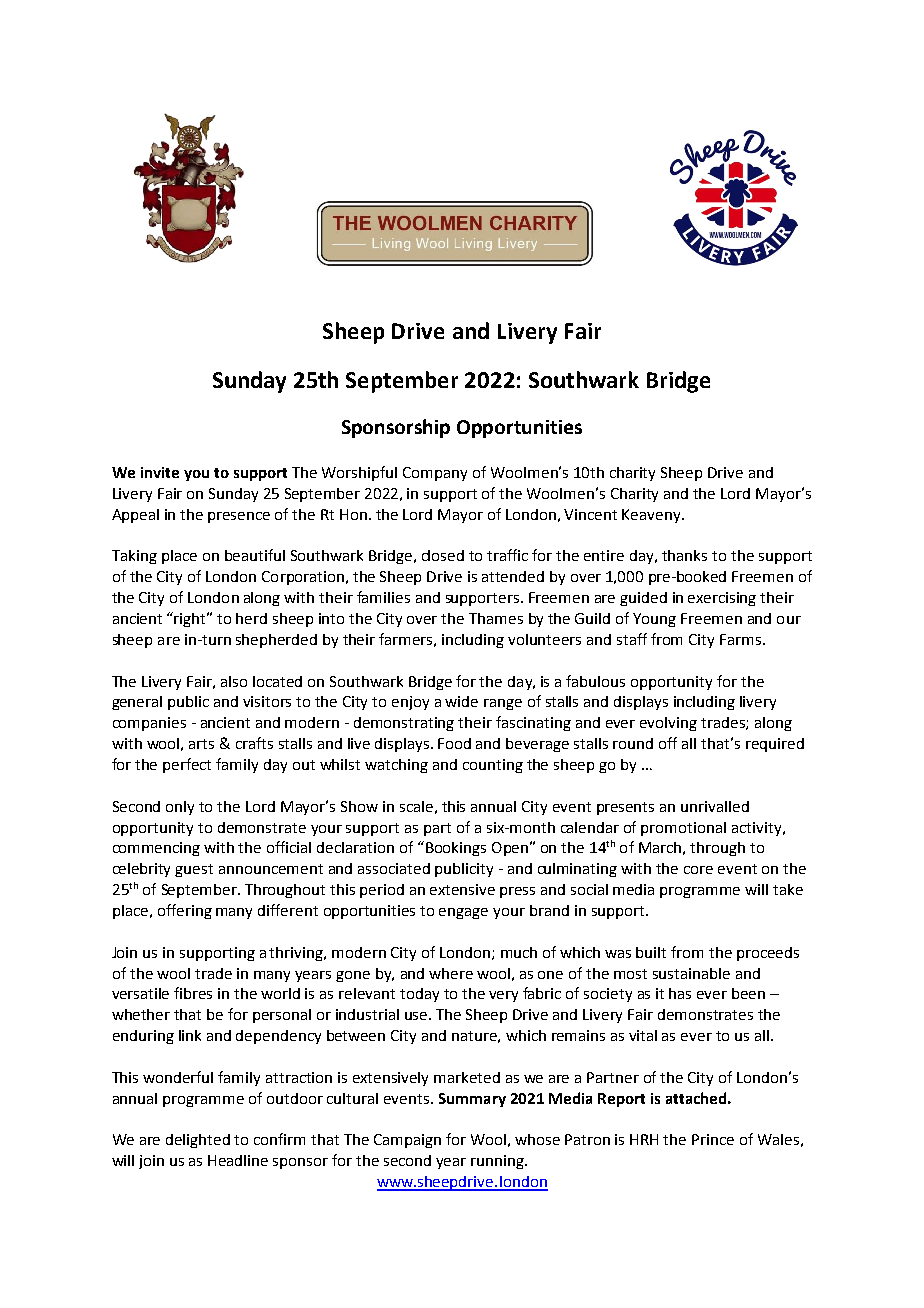 This document has width=924, height=1308. What do you see at coordinates (185, 911) in the document?
I see `offering` at bounding box center [185, 911].
